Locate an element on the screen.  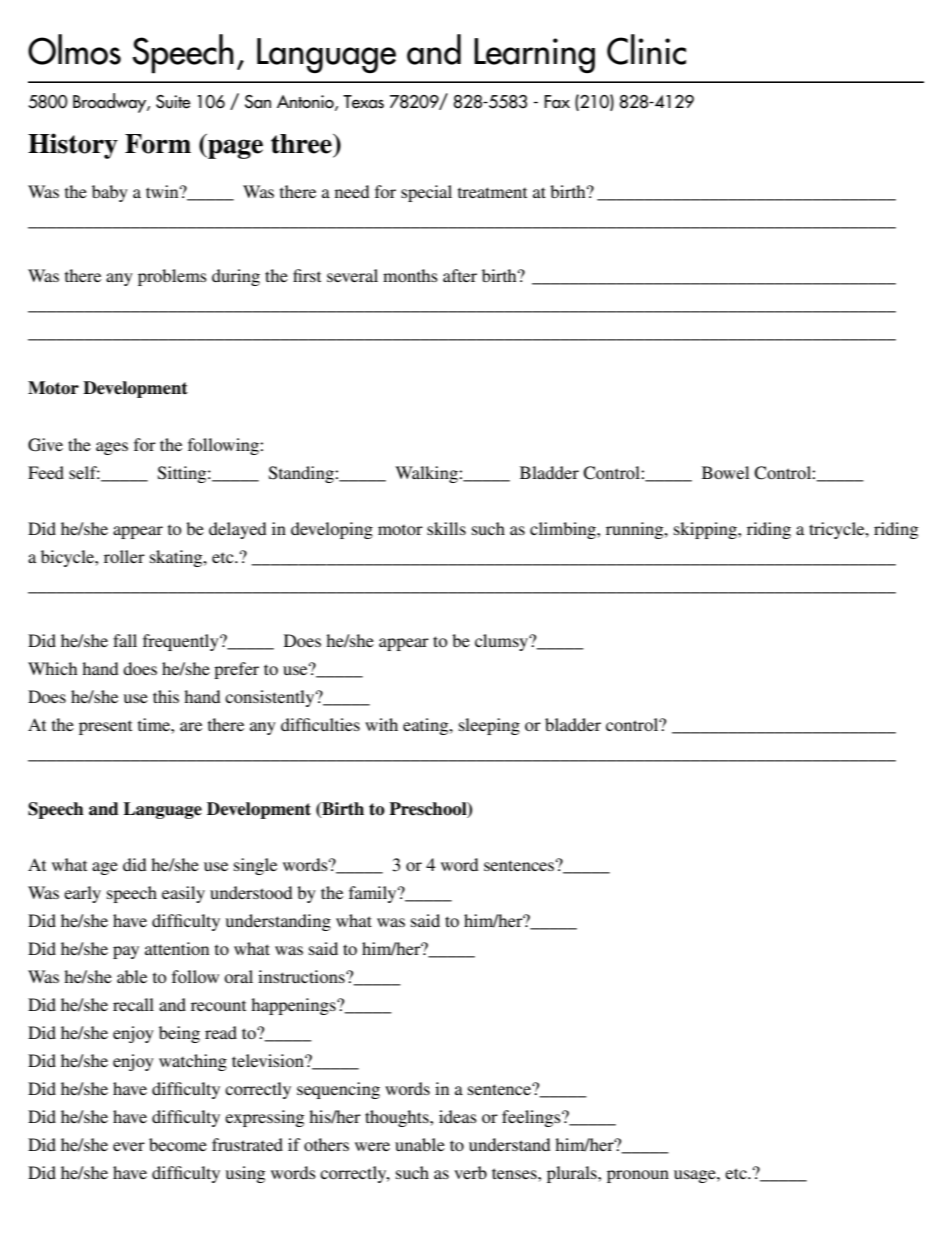
developing is located at coordinates (332, 530).
